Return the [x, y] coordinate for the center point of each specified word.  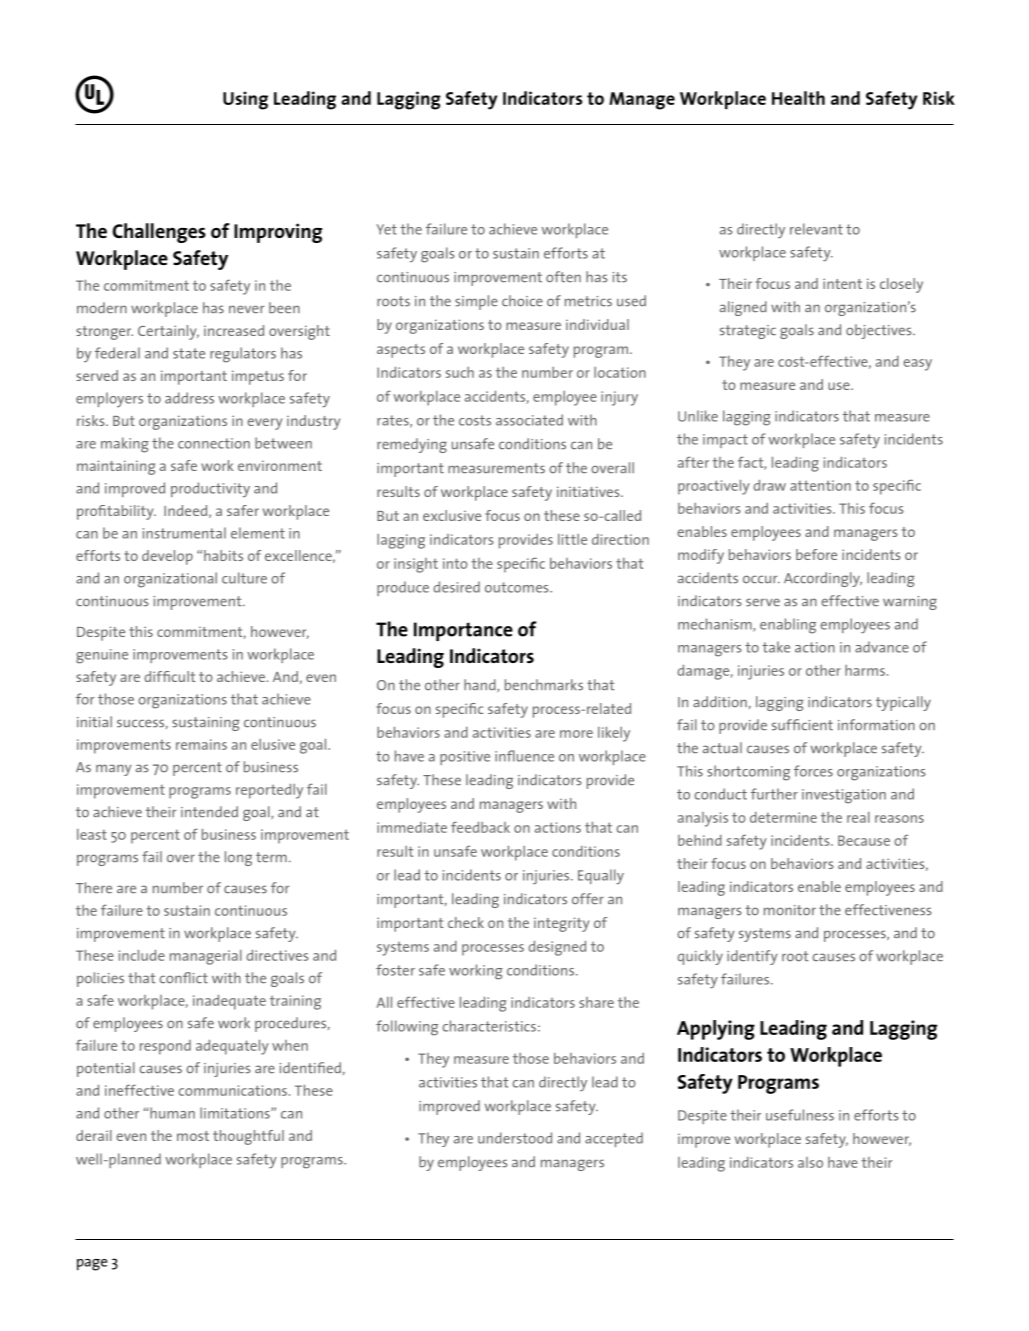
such [460, 372]
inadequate [229, 1002]
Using [245, 100]
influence [524, 756]
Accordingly [823, 579]
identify [752, 957]
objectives [880, 331]
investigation [844, 796]
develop [167, 557]
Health [798, 98]
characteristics [489, 1026]
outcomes [518, 587]
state [189, 353]
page [92, 1265]
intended [209, 812]
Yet [387, 229]
